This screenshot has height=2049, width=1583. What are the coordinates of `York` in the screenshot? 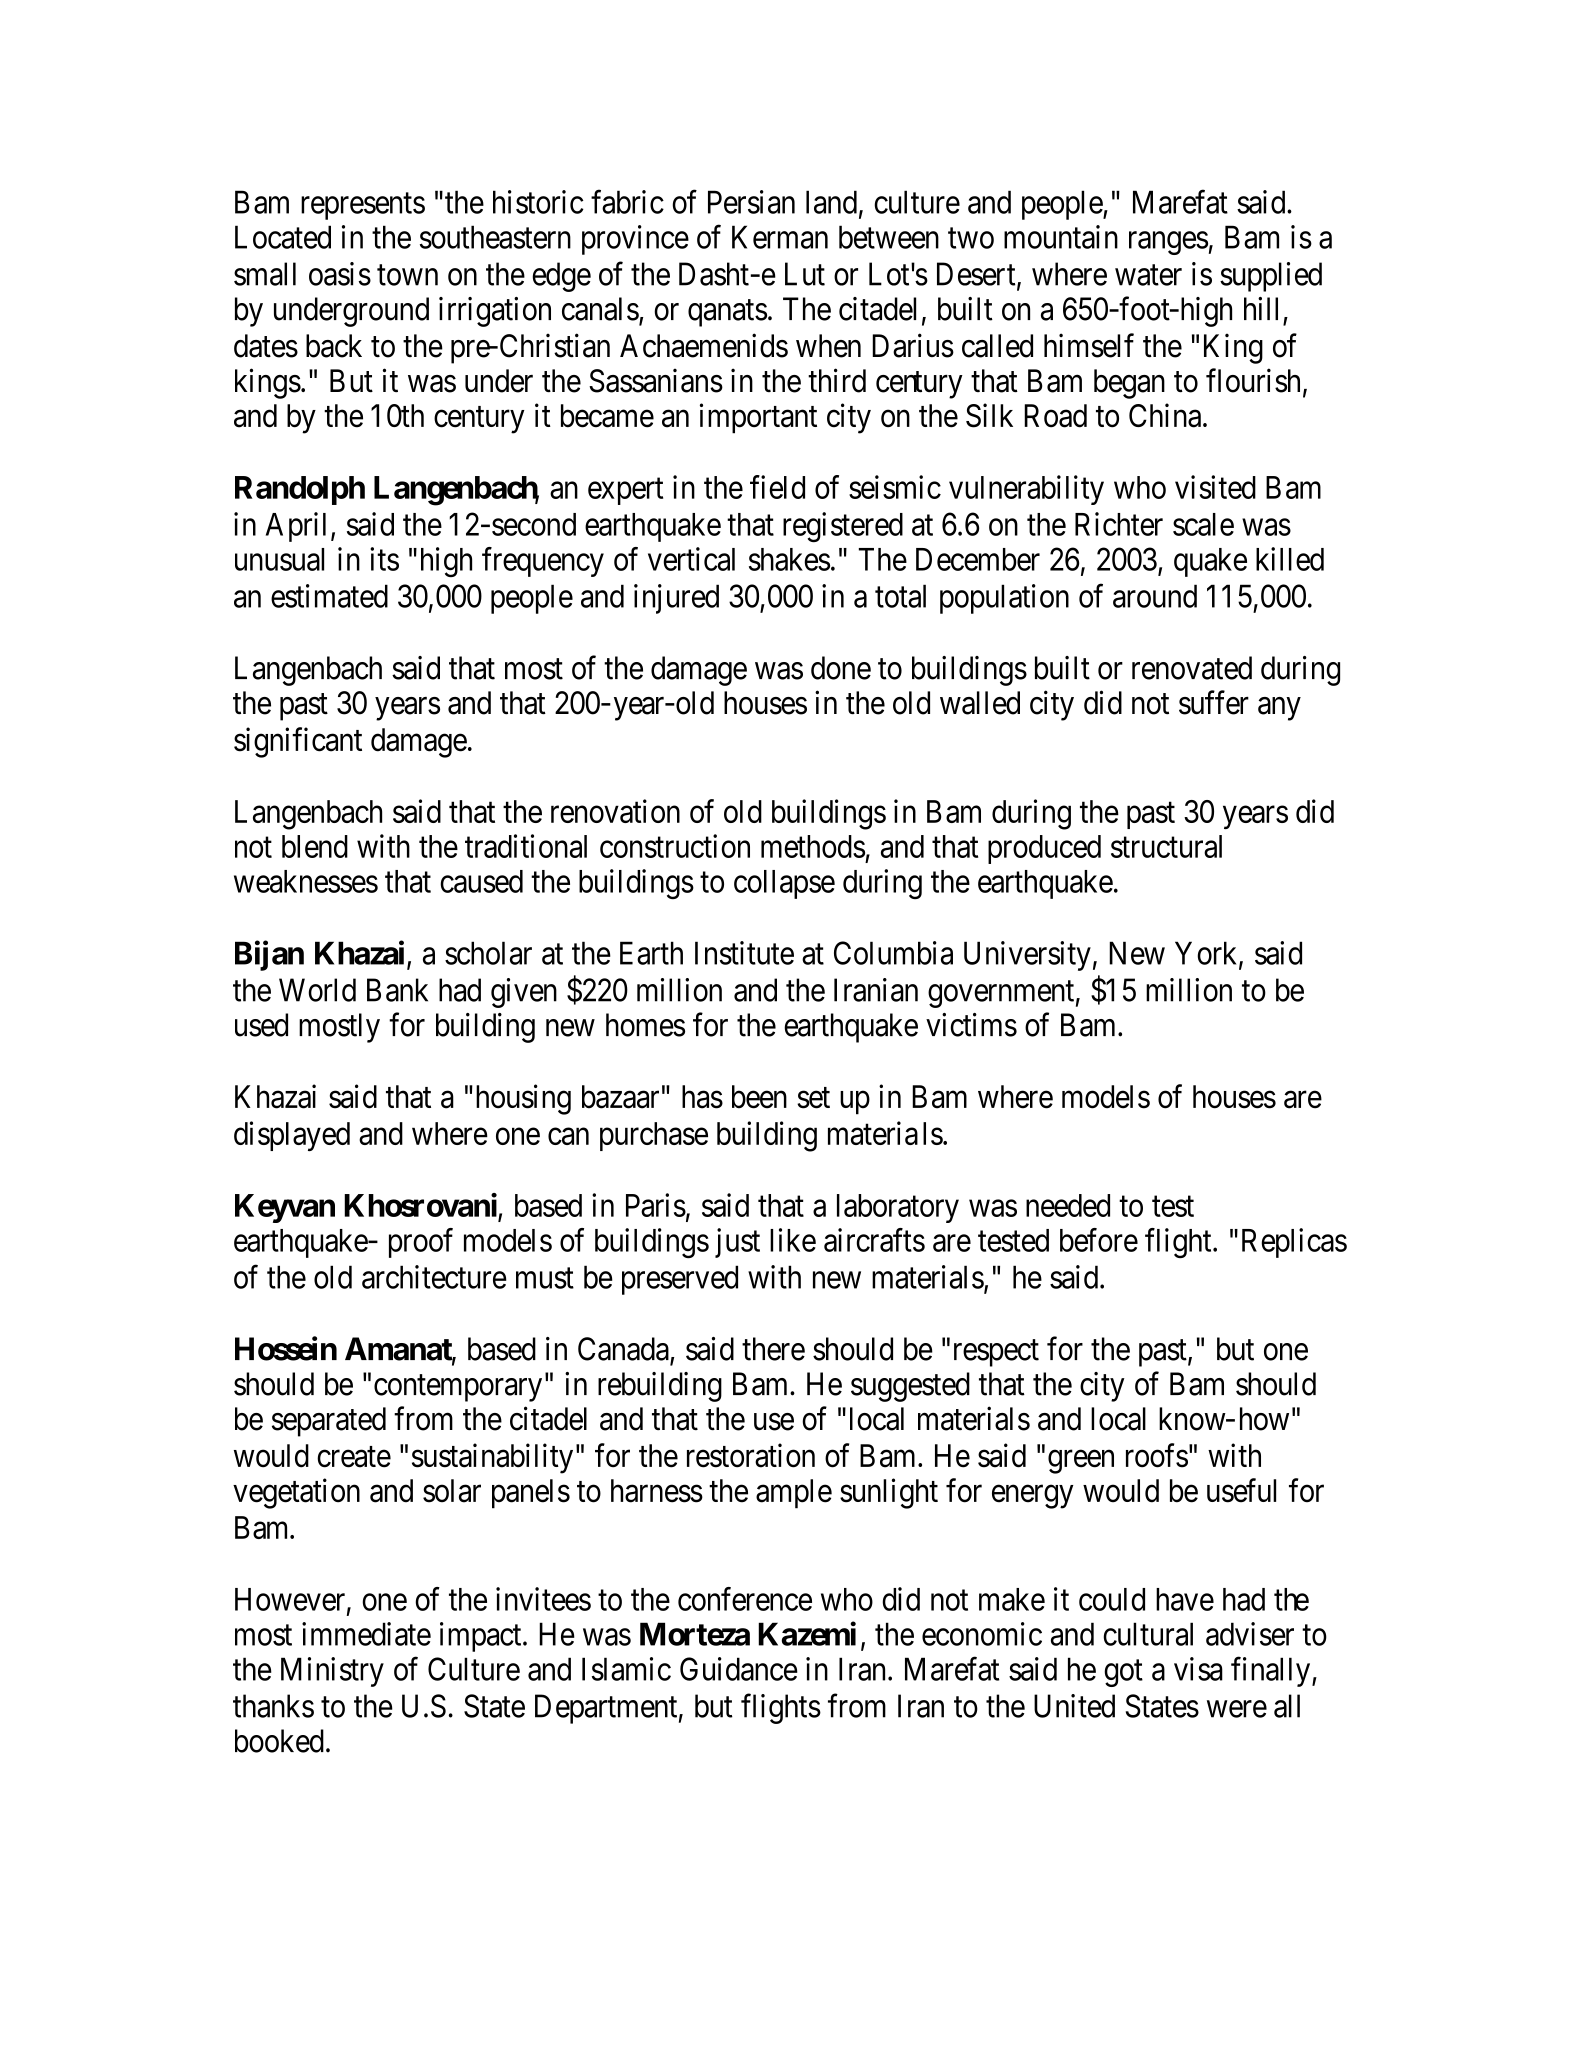 It's located at (1207, 954).
